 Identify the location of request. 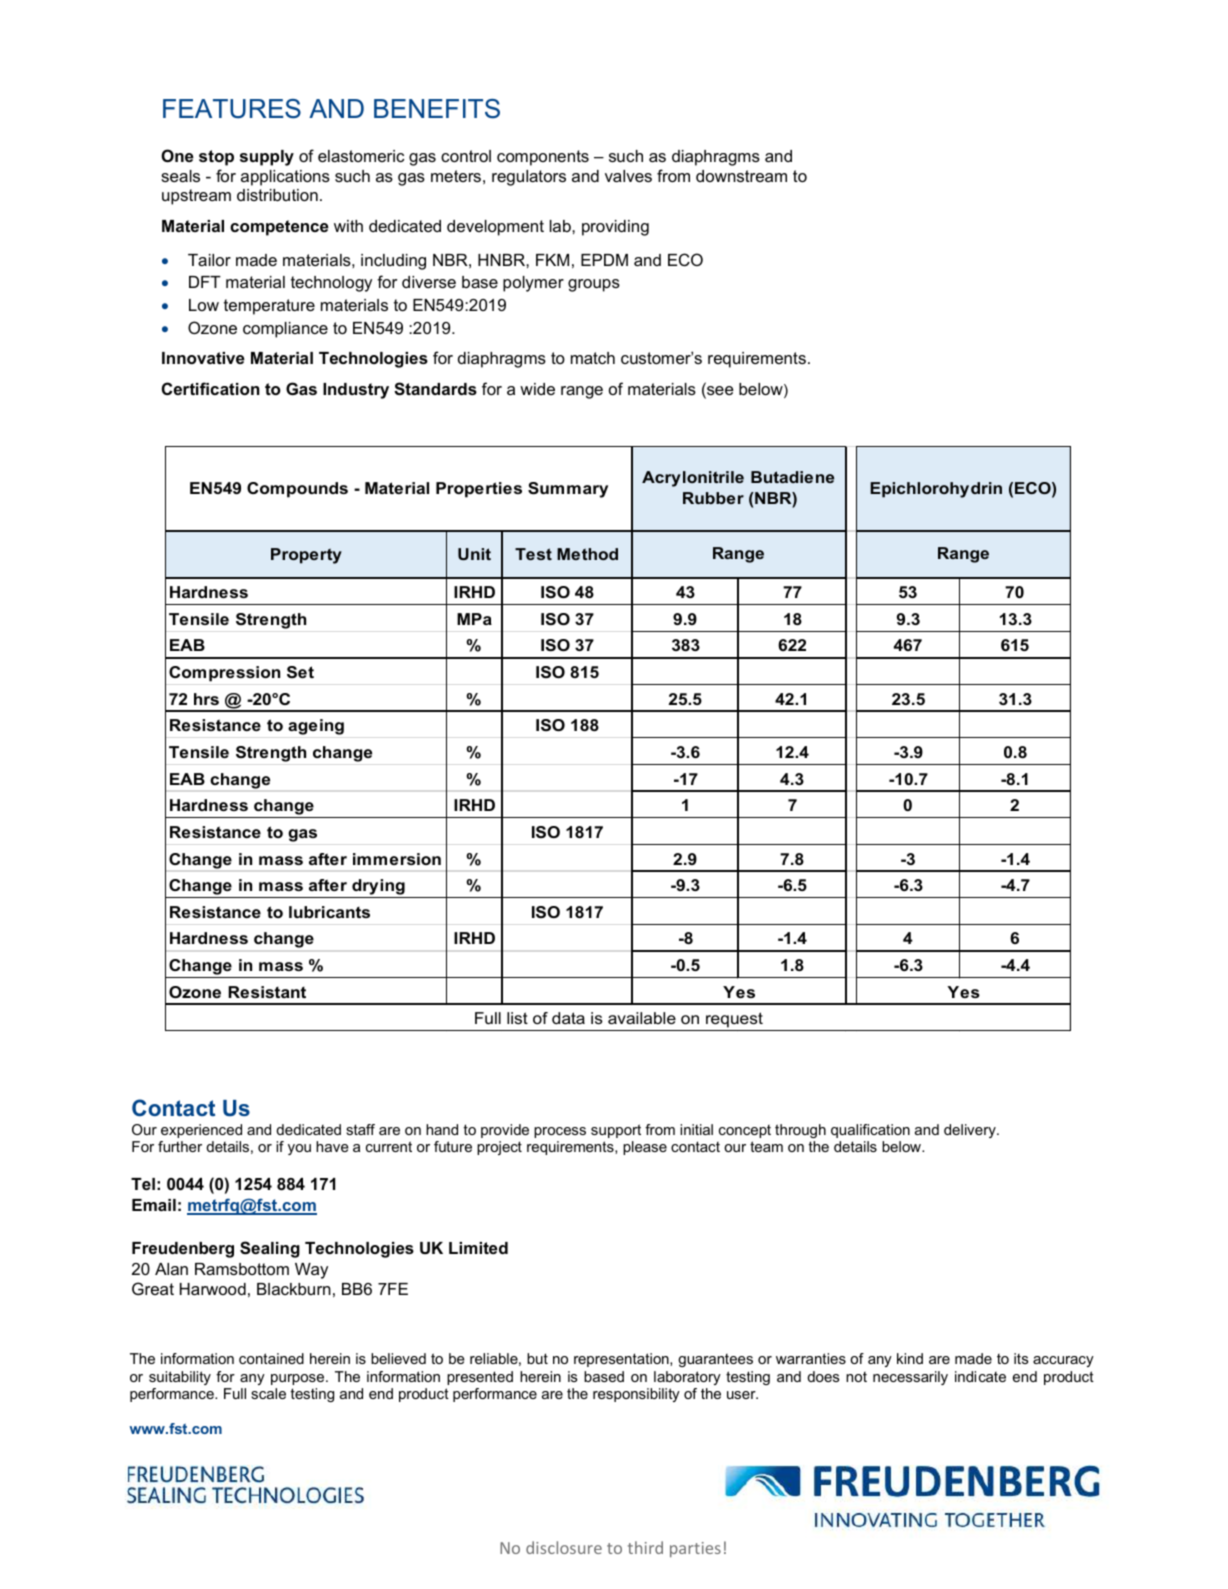
(734, 1020).
